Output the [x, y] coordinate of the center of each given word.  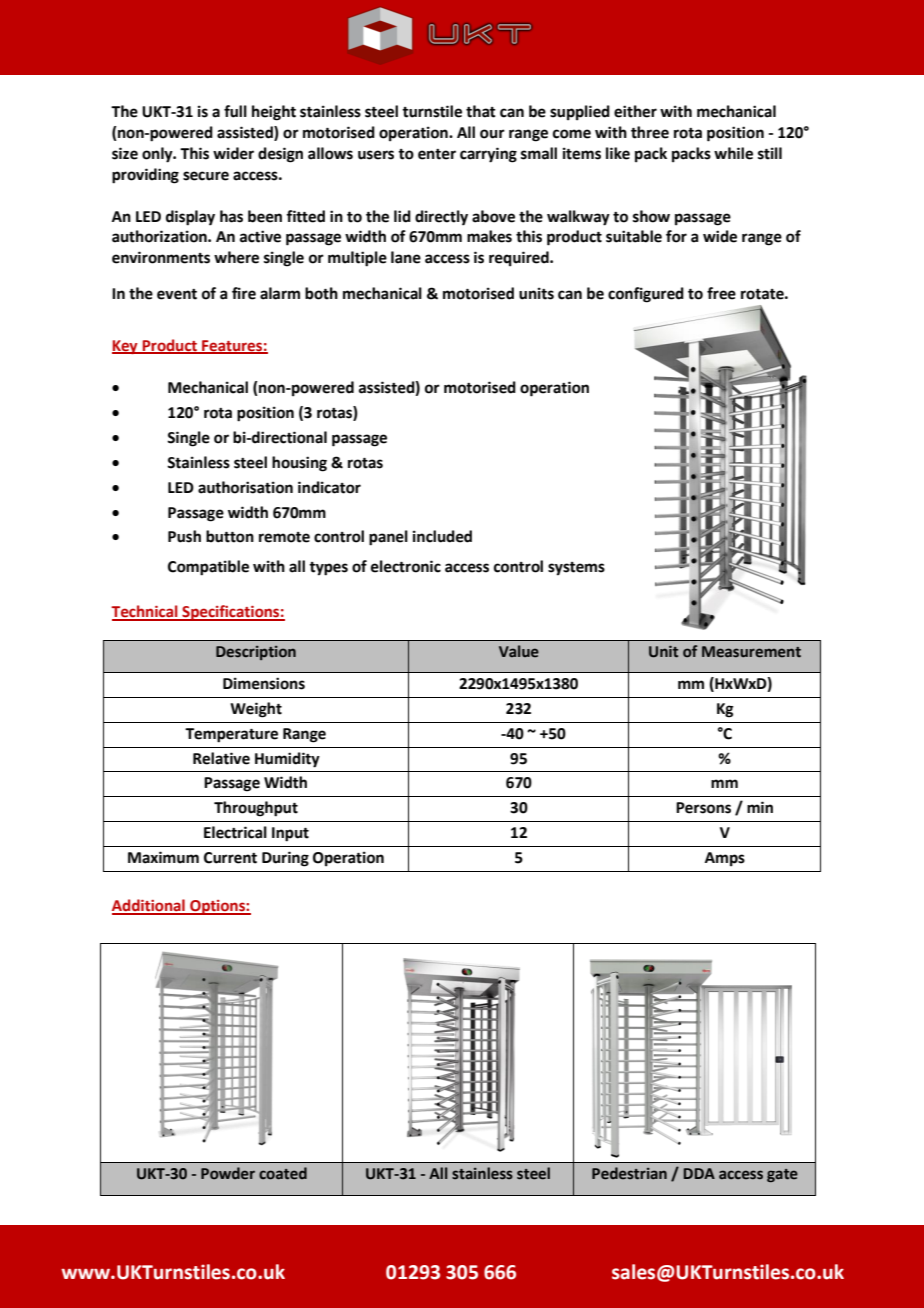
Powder [228, 1173]
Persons [703, 808]
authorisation [245, 487]
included [442, 536]
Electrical [235, 832]
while [733, 153]
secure [206, 176]
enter [437, 154]
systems [576, 569]
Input [290, 834]
